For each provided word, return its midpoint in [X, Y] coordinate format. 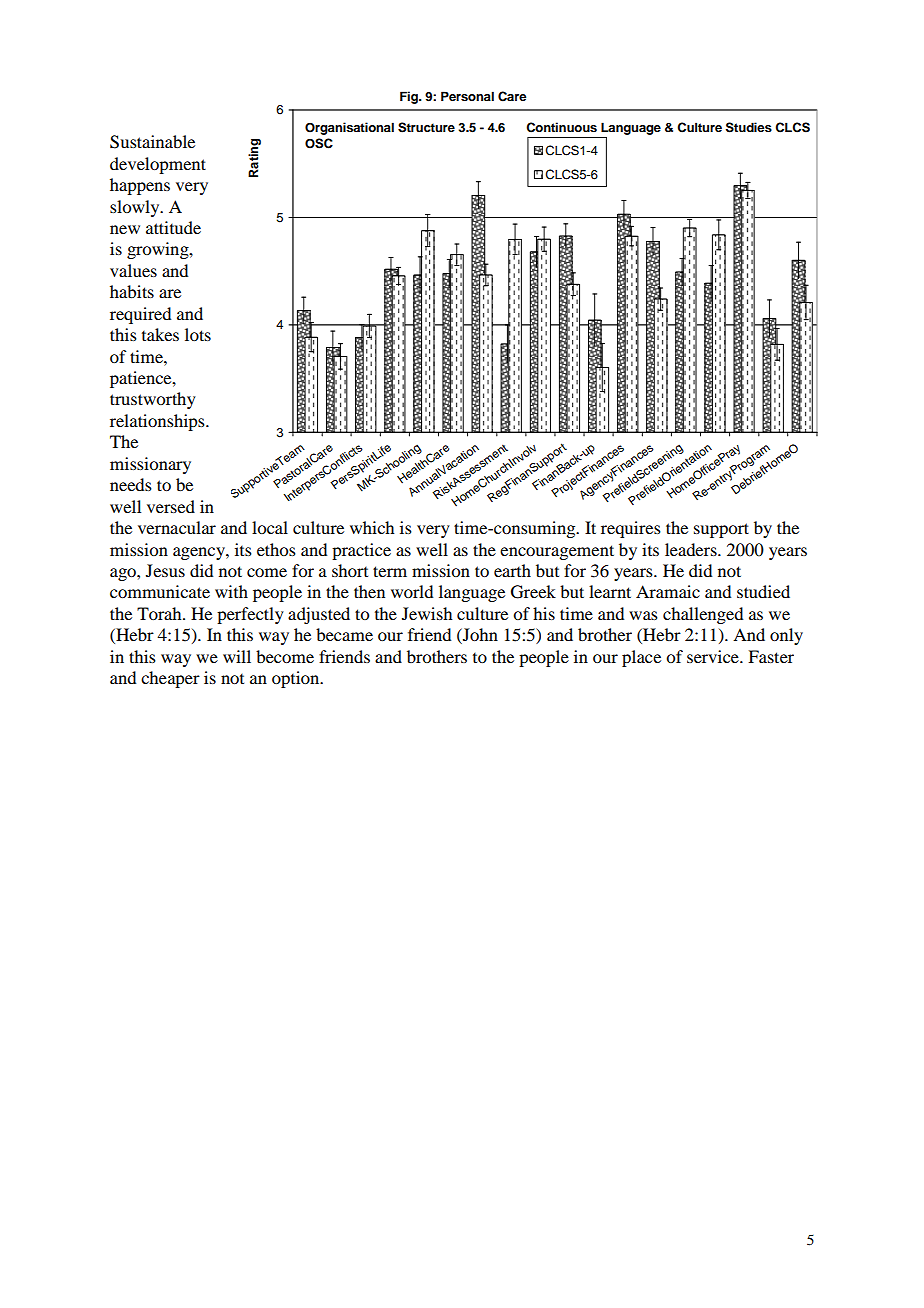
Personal [467, 96]
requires [631, 529]
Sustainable [152, 142]
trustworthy [153, 400]
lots [198, 334]
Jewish [427, 613]
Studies [749, 127]
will [237, 656]
